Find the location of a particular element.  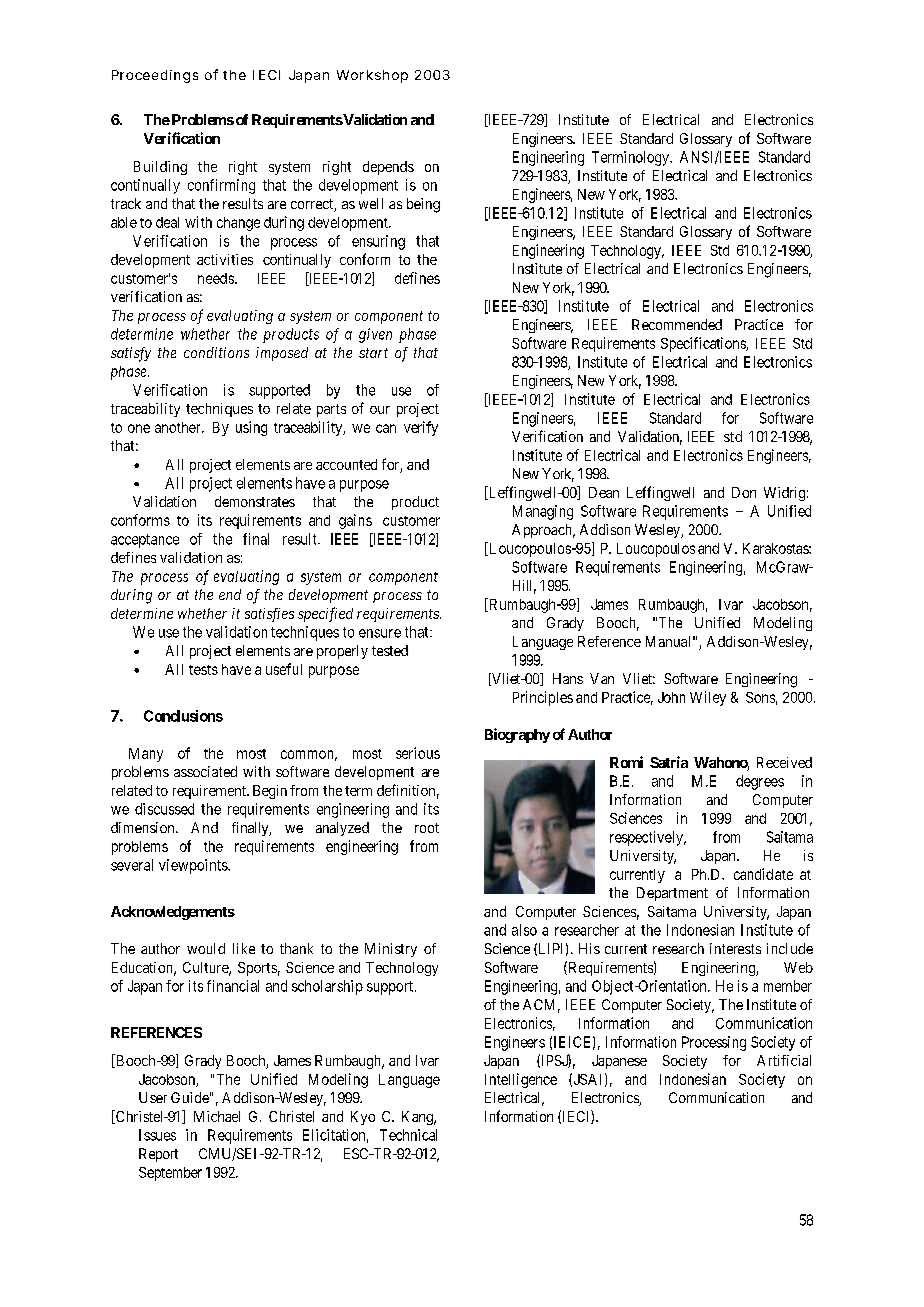

Managing is located at coordinates (543, 512).
